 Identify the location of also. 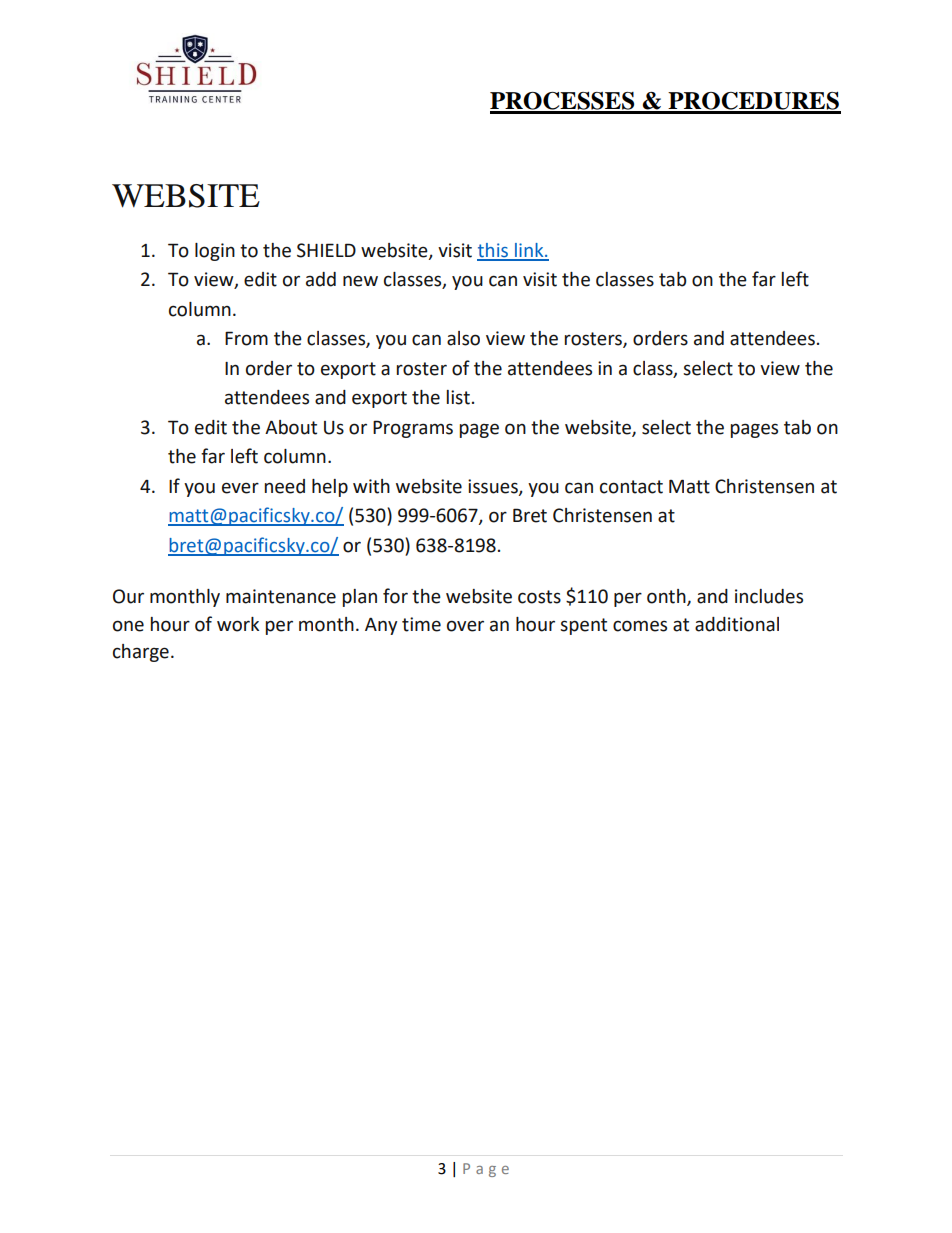
(463, 338).
